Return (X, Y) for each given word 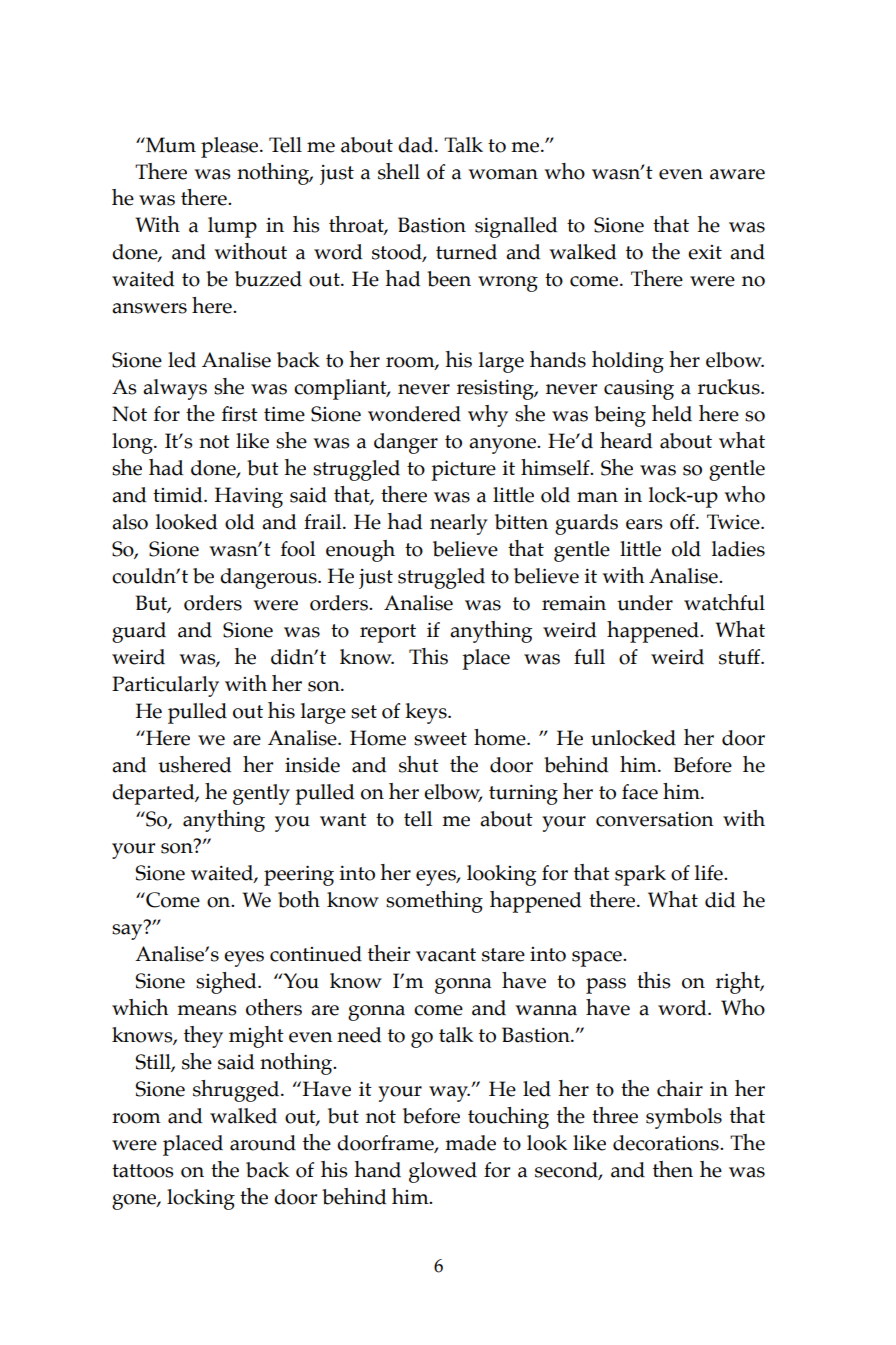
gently (261, 794)
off (683, 522)
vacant (446, 955)
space (598, 959)
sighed (227, 983)
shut (419, 764)
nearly (459, 524)
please (231, 147)
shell (399, 171)
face (640, 792)
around (263, 1143)
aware (737, 174)
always (175, 389)
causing (639, 389)
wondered (414, 414)
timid (179, 495)
